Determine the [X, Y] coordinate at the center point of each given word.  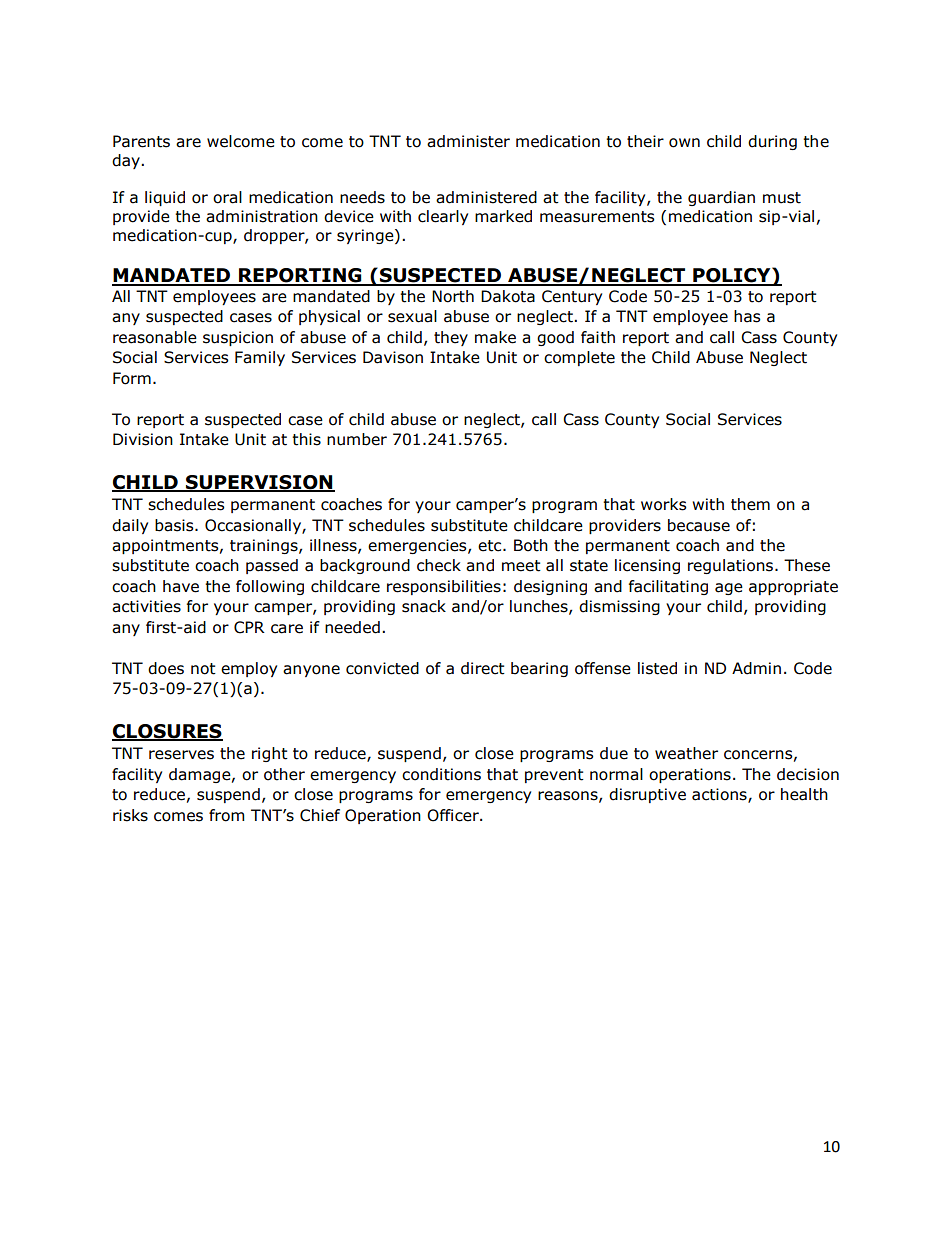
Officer [454, 815]
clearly [443, 217]
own [684, 143]
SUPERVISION [259, 483]
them [750, 504]
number [357, 439]
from [226, 815]
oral [227, 197]
